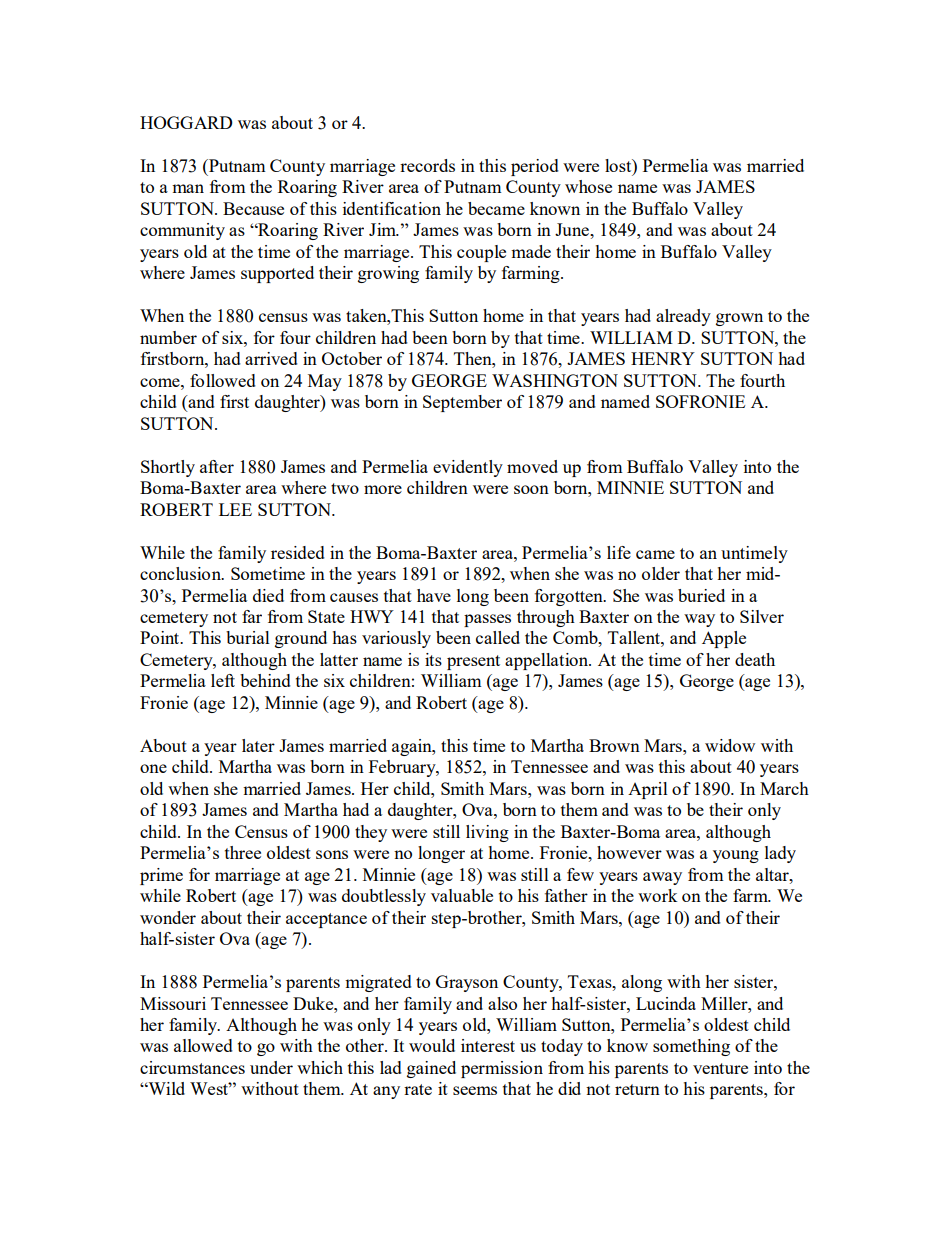 Image resolution: width=952 pixels, height=1233 pixels. I want to click on venture, so click(720, 1068).
